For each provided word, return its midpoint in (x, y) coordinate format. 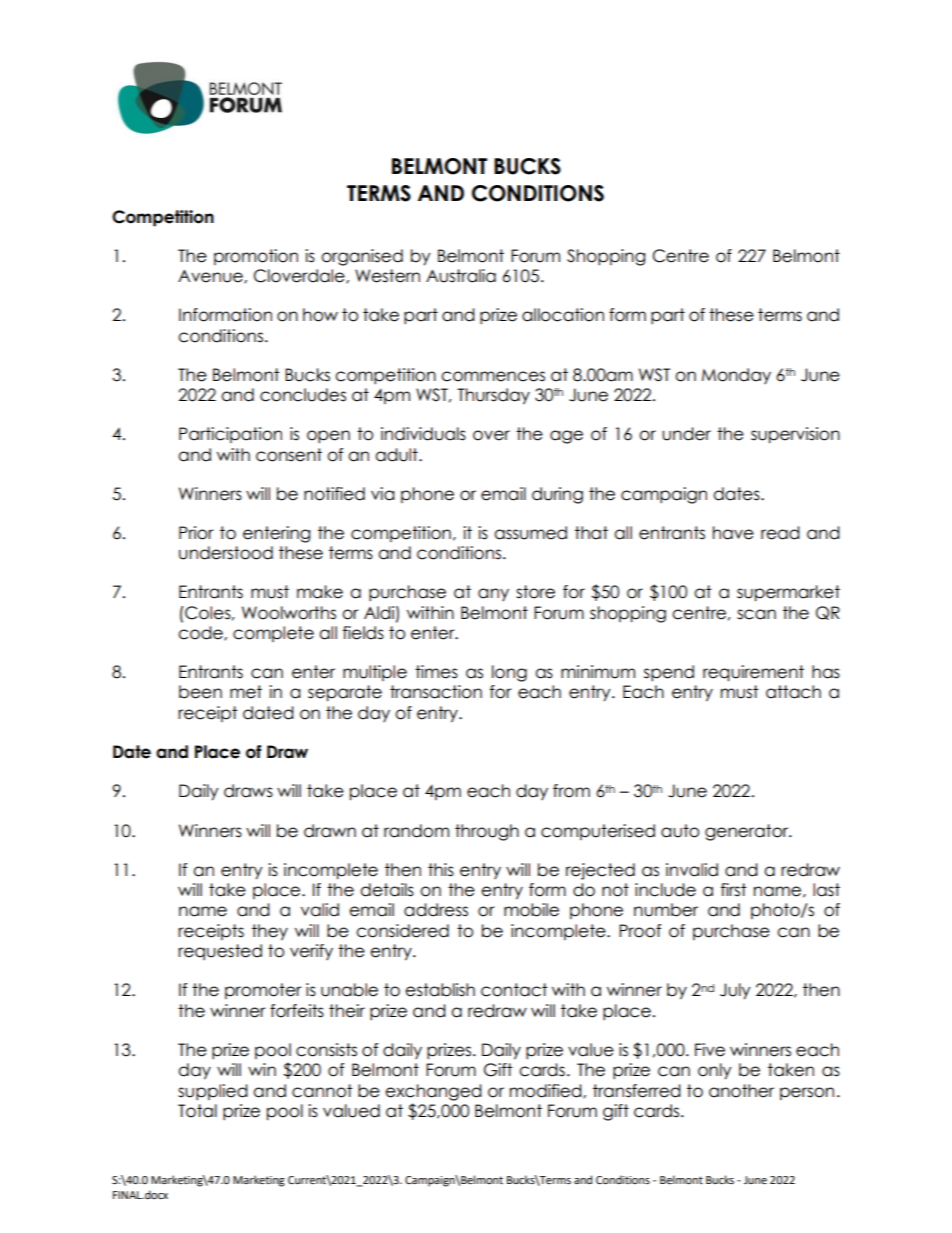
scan (756, 614)
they (270, 932)
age (566, 437)
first (733, 890)
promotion (256, 257)
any (493, 594)
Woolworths (289, 613)
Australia (461, 276)
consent (289, 455)
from (571, 791)
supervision (795, 435)
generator (748, 832)
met (246, 692)
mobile (531, 910)
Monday (736, 376)
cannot (322, 1091)
